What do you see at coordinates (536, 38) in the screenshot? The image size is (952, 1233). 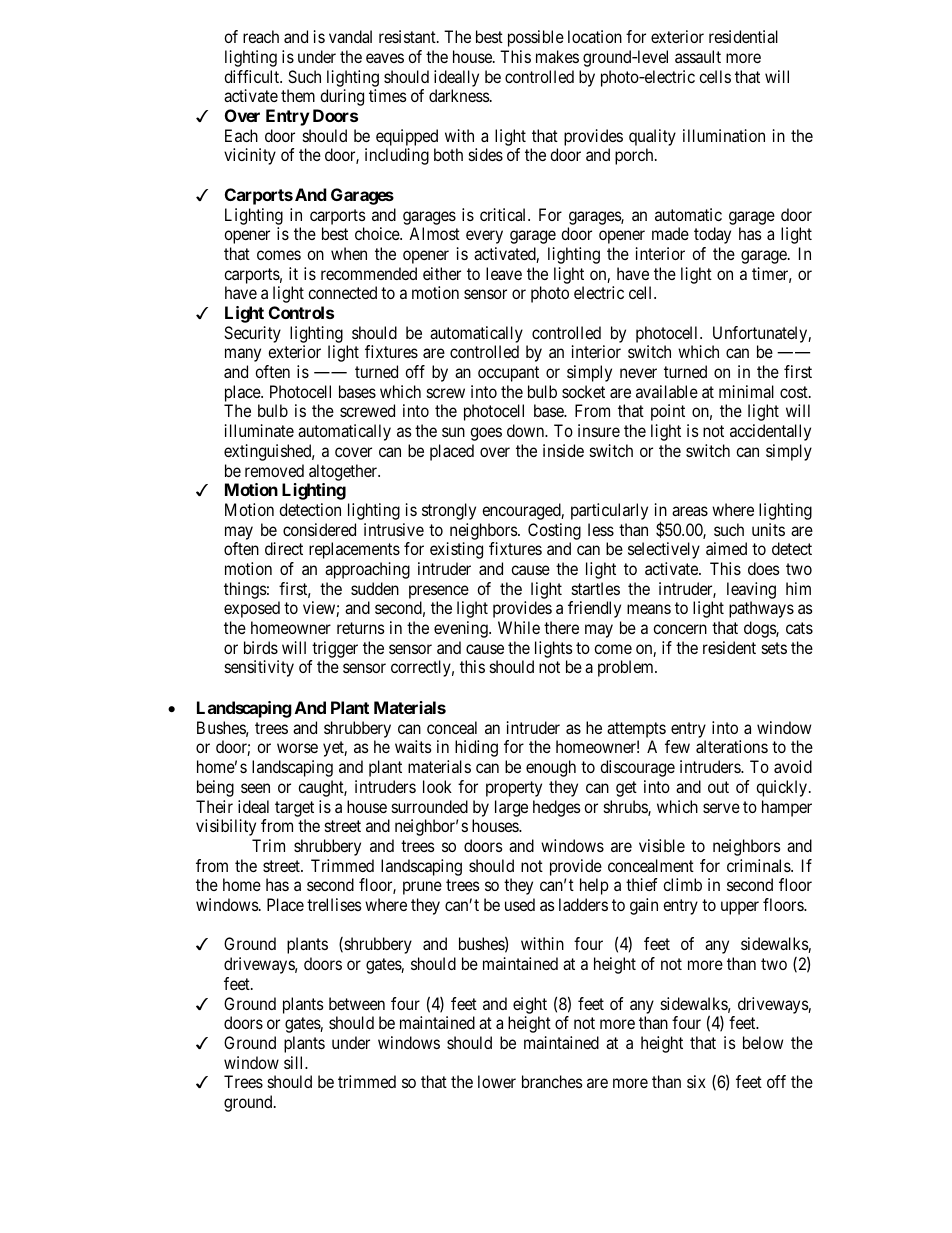 I see `possible` at bounding box center [536, 38].
